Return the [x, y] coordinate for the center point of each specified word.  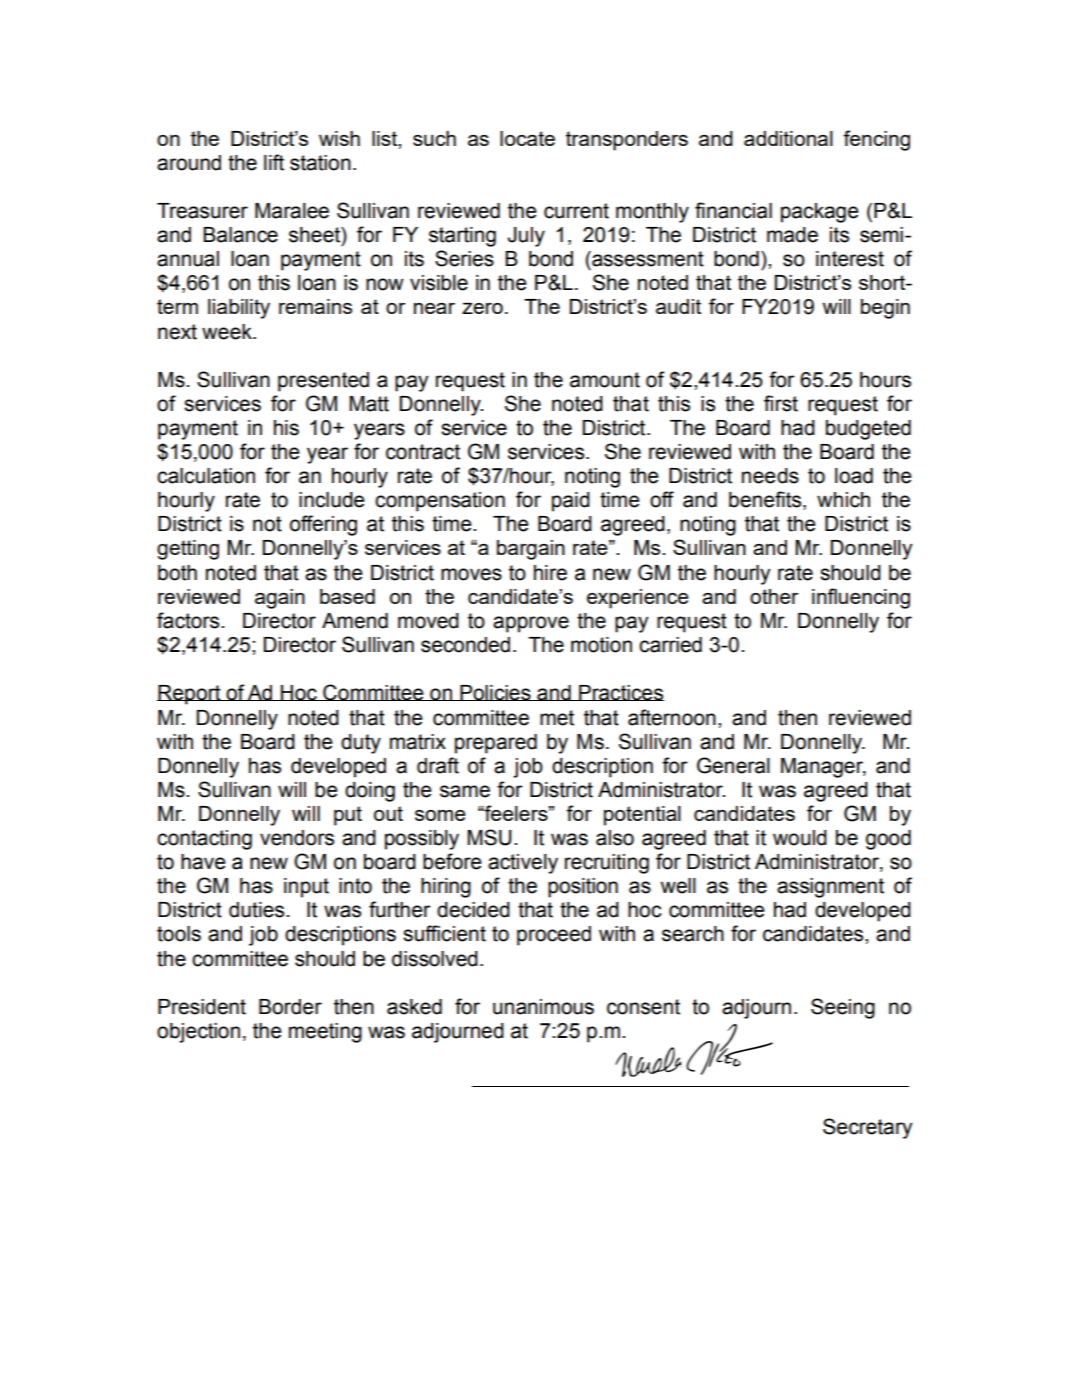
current [576, 211]
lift [274, 162]
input [306, 888]
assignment [830, 888]
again [280, 599]
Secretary [867, 1128]
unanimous [543, 1007]
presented [323, 382]
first [781, 403]
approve [531, 624]
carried [670, 645]
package [820, 213]
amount [605, 380]
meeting [325, 1033]
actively [523, 864]
